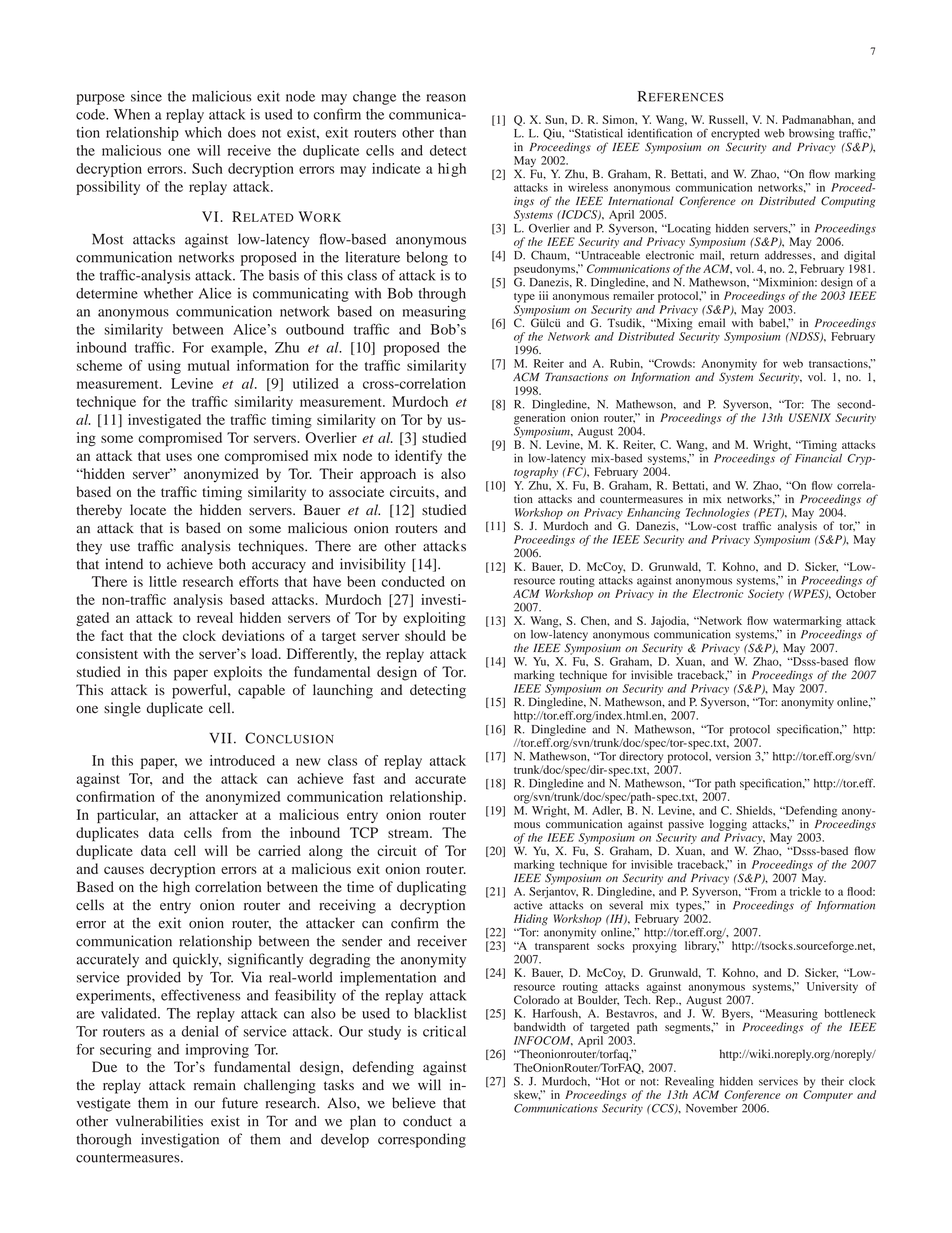  What do you see at coordinates (148, 510) in the screenshot?
I see `locate` at bounding box center [148, 510].
